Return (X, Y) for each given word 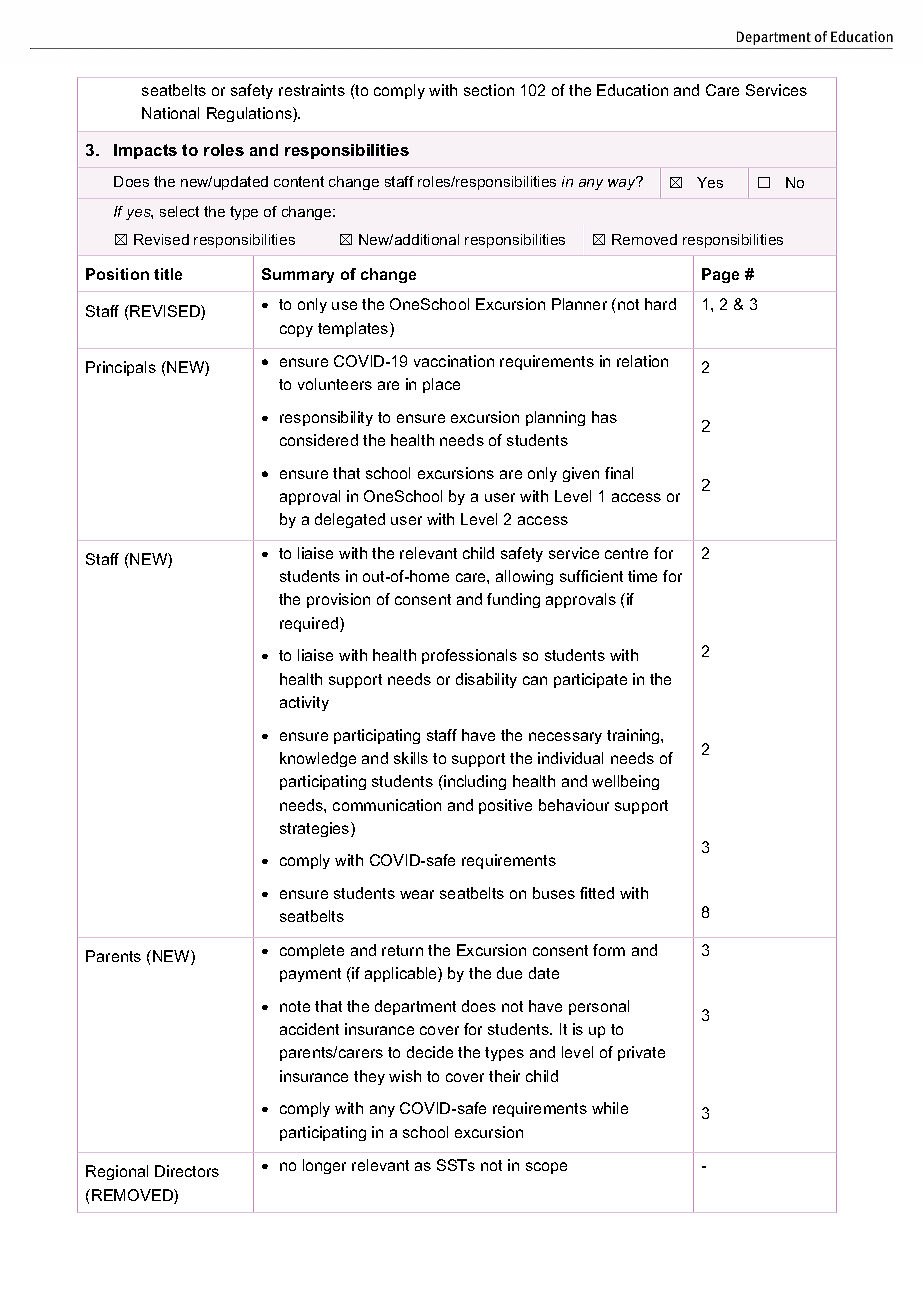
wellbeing (625, 782)
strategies (316, 829)
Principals (121, 368)
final (619, 473)
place (441, 385)
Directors (187, 1171)
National (170, 113)
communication (387, 805)
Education (632, 90)
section (489, 90)
